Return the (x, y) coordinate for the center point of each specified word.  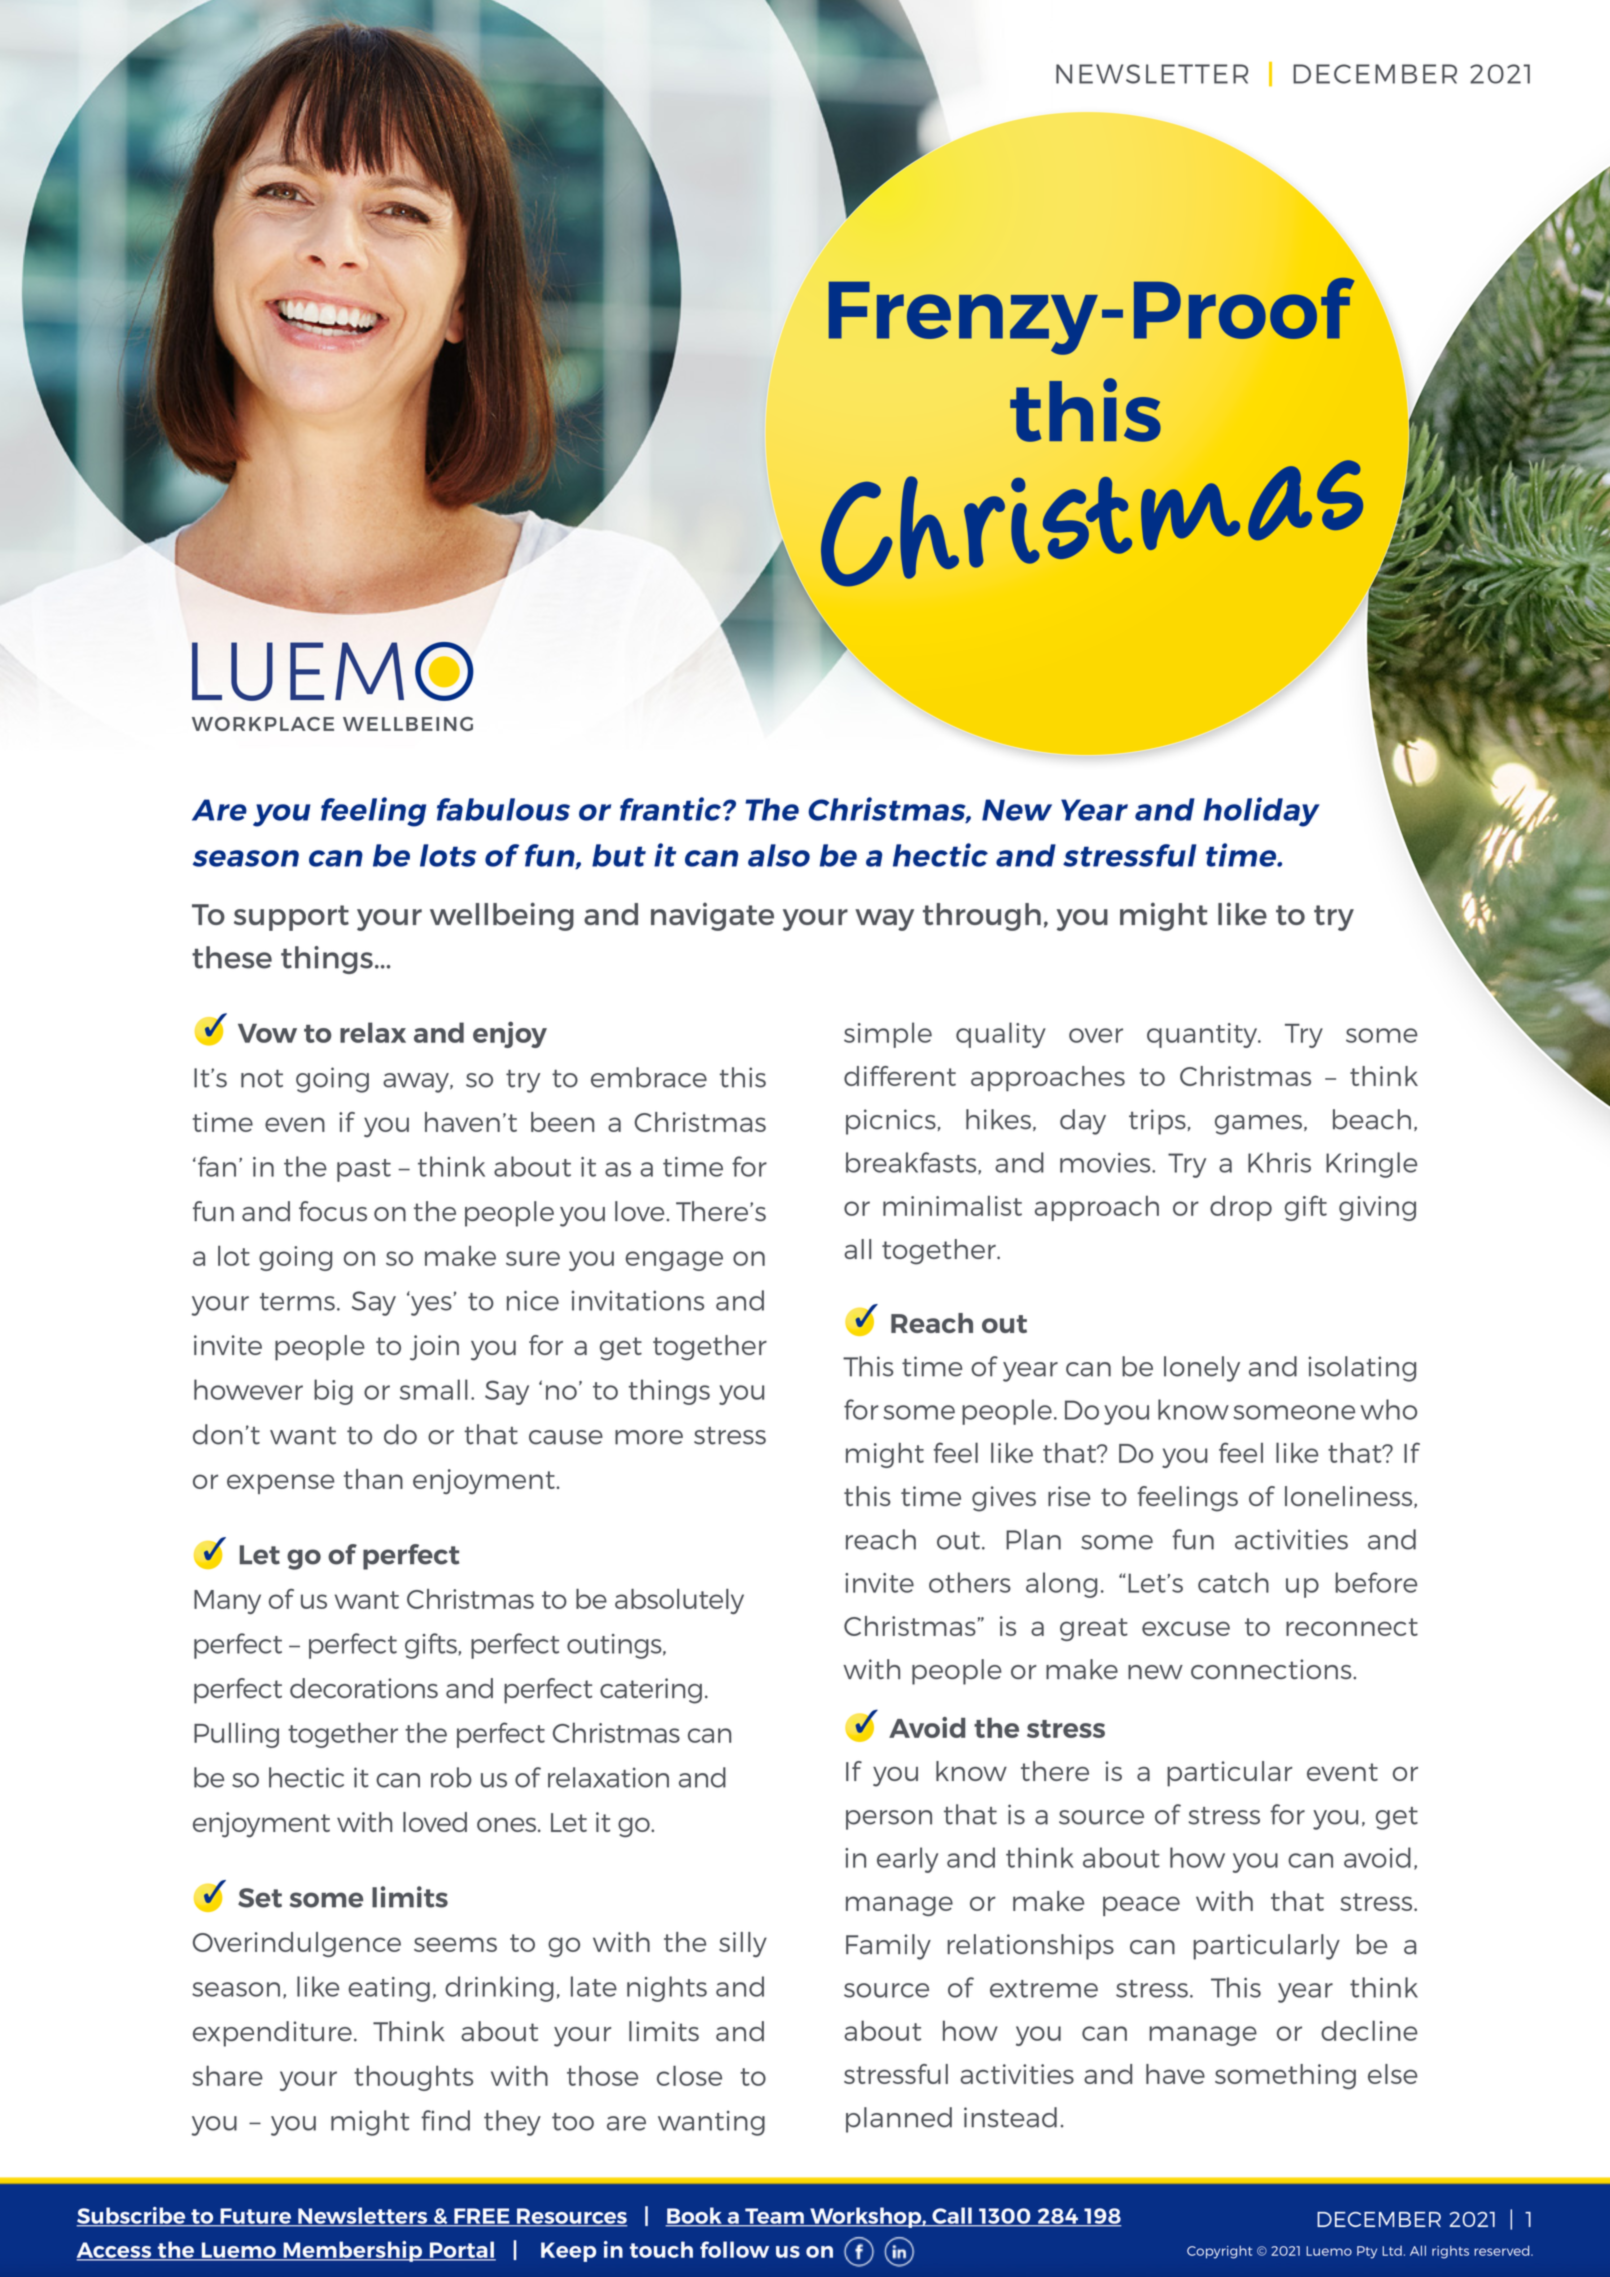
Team (774, 2217)
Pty (1367, 2252)
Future (256, 2217)
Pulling (236, 1735)
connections (1272, 1669)
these (232, 957)
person (889, 1820)
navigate (712, 916)
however (248, 1389)
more (649, 1437)
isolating (1362, 1369)
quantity (1203, 1035)
